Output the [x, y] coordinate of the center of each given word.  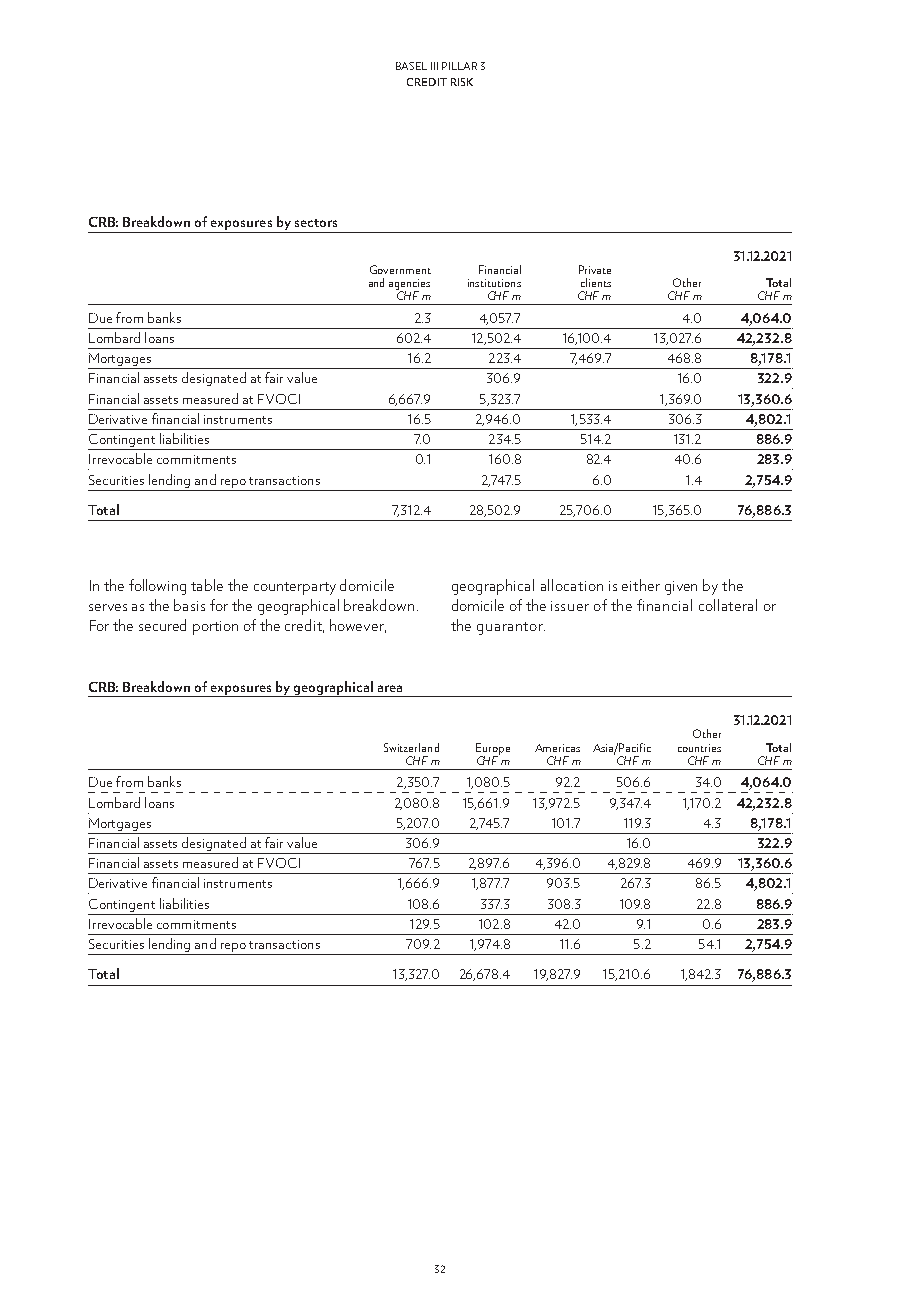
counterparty [295, 588]
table [207, 585]
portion [215, 628]
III [434, 66]
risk [462, 82]
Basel [411, 66]
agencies [409, 285]
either [641, 585]
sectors [316, 223]
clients [596, 282]
